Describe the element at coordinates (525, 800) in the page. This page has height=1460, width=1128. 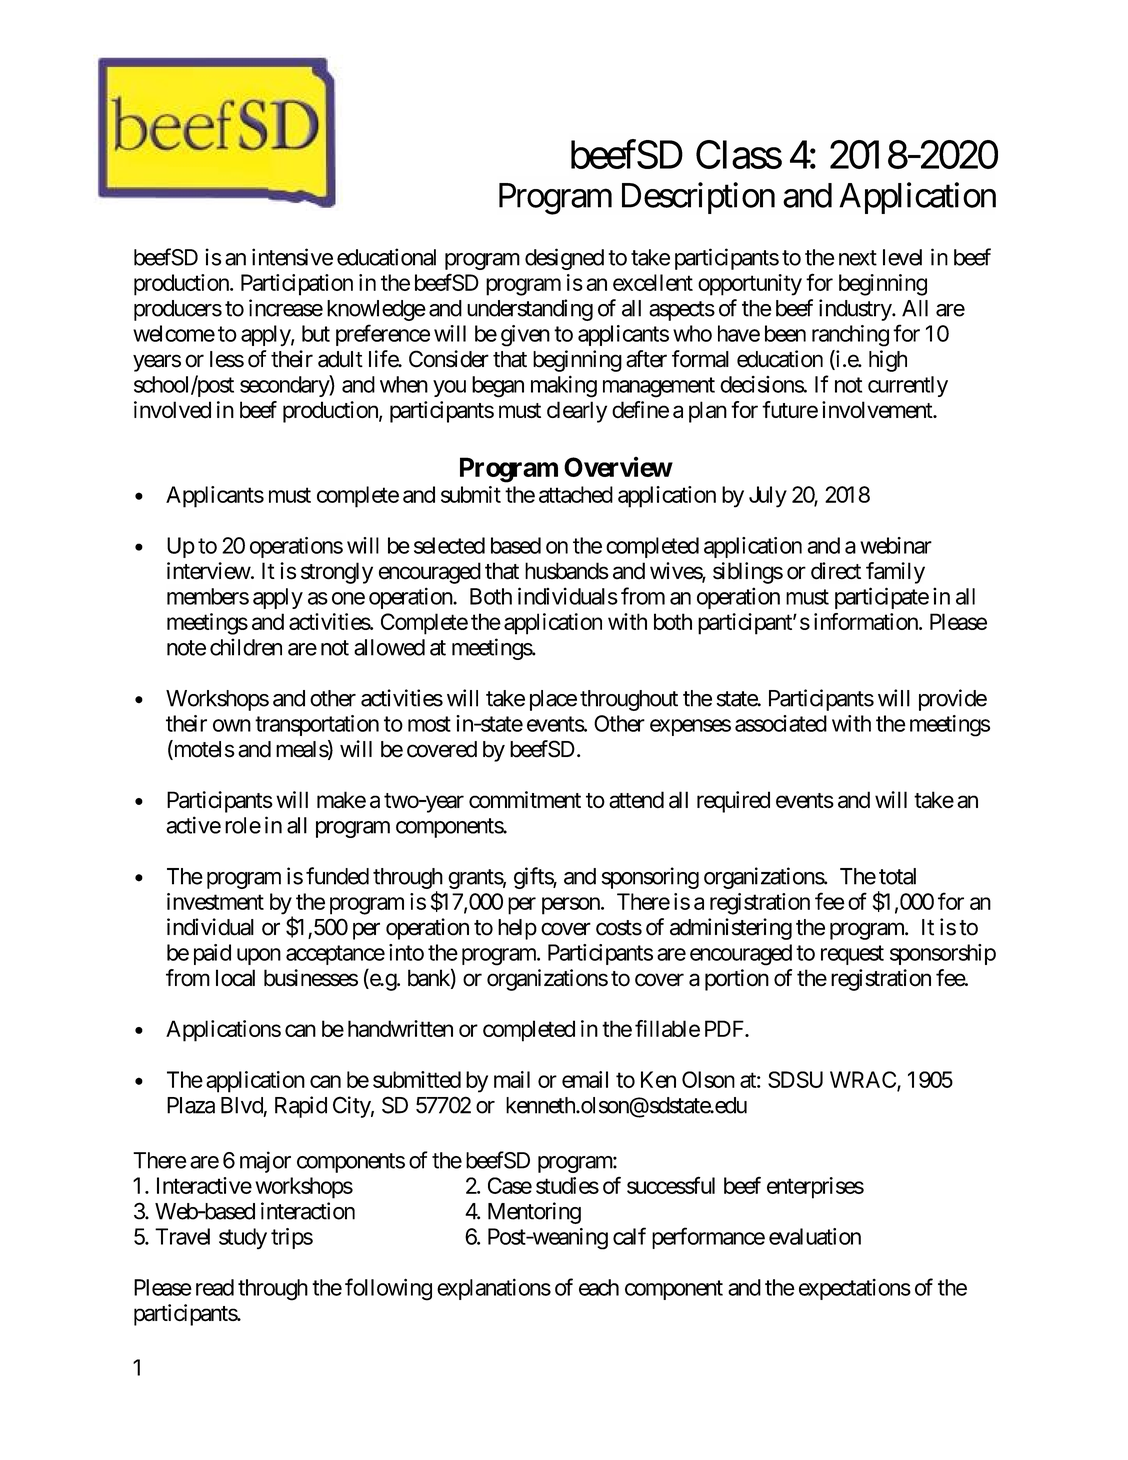
I see `commitment` at that location.
